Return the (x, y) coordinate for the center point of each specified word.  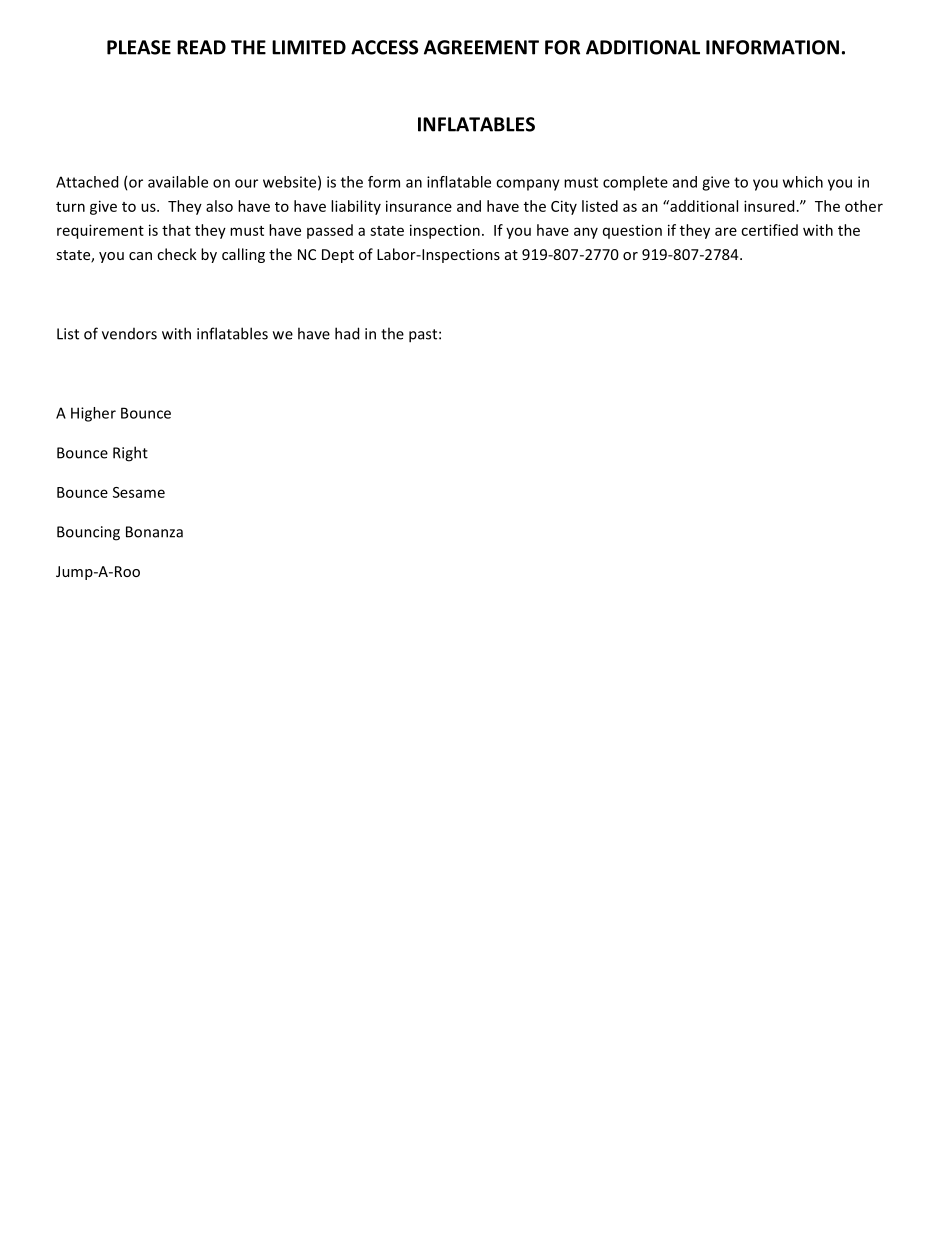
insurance (419, 206)
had (347, 333)
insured (769, 206)
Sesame (139, 492)
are (726, 231)
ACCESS (384, 47)
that (176, 230)
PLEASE (139, 47)
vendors (129, 334)
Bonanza (154, 532)
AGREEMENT (481, 47)
